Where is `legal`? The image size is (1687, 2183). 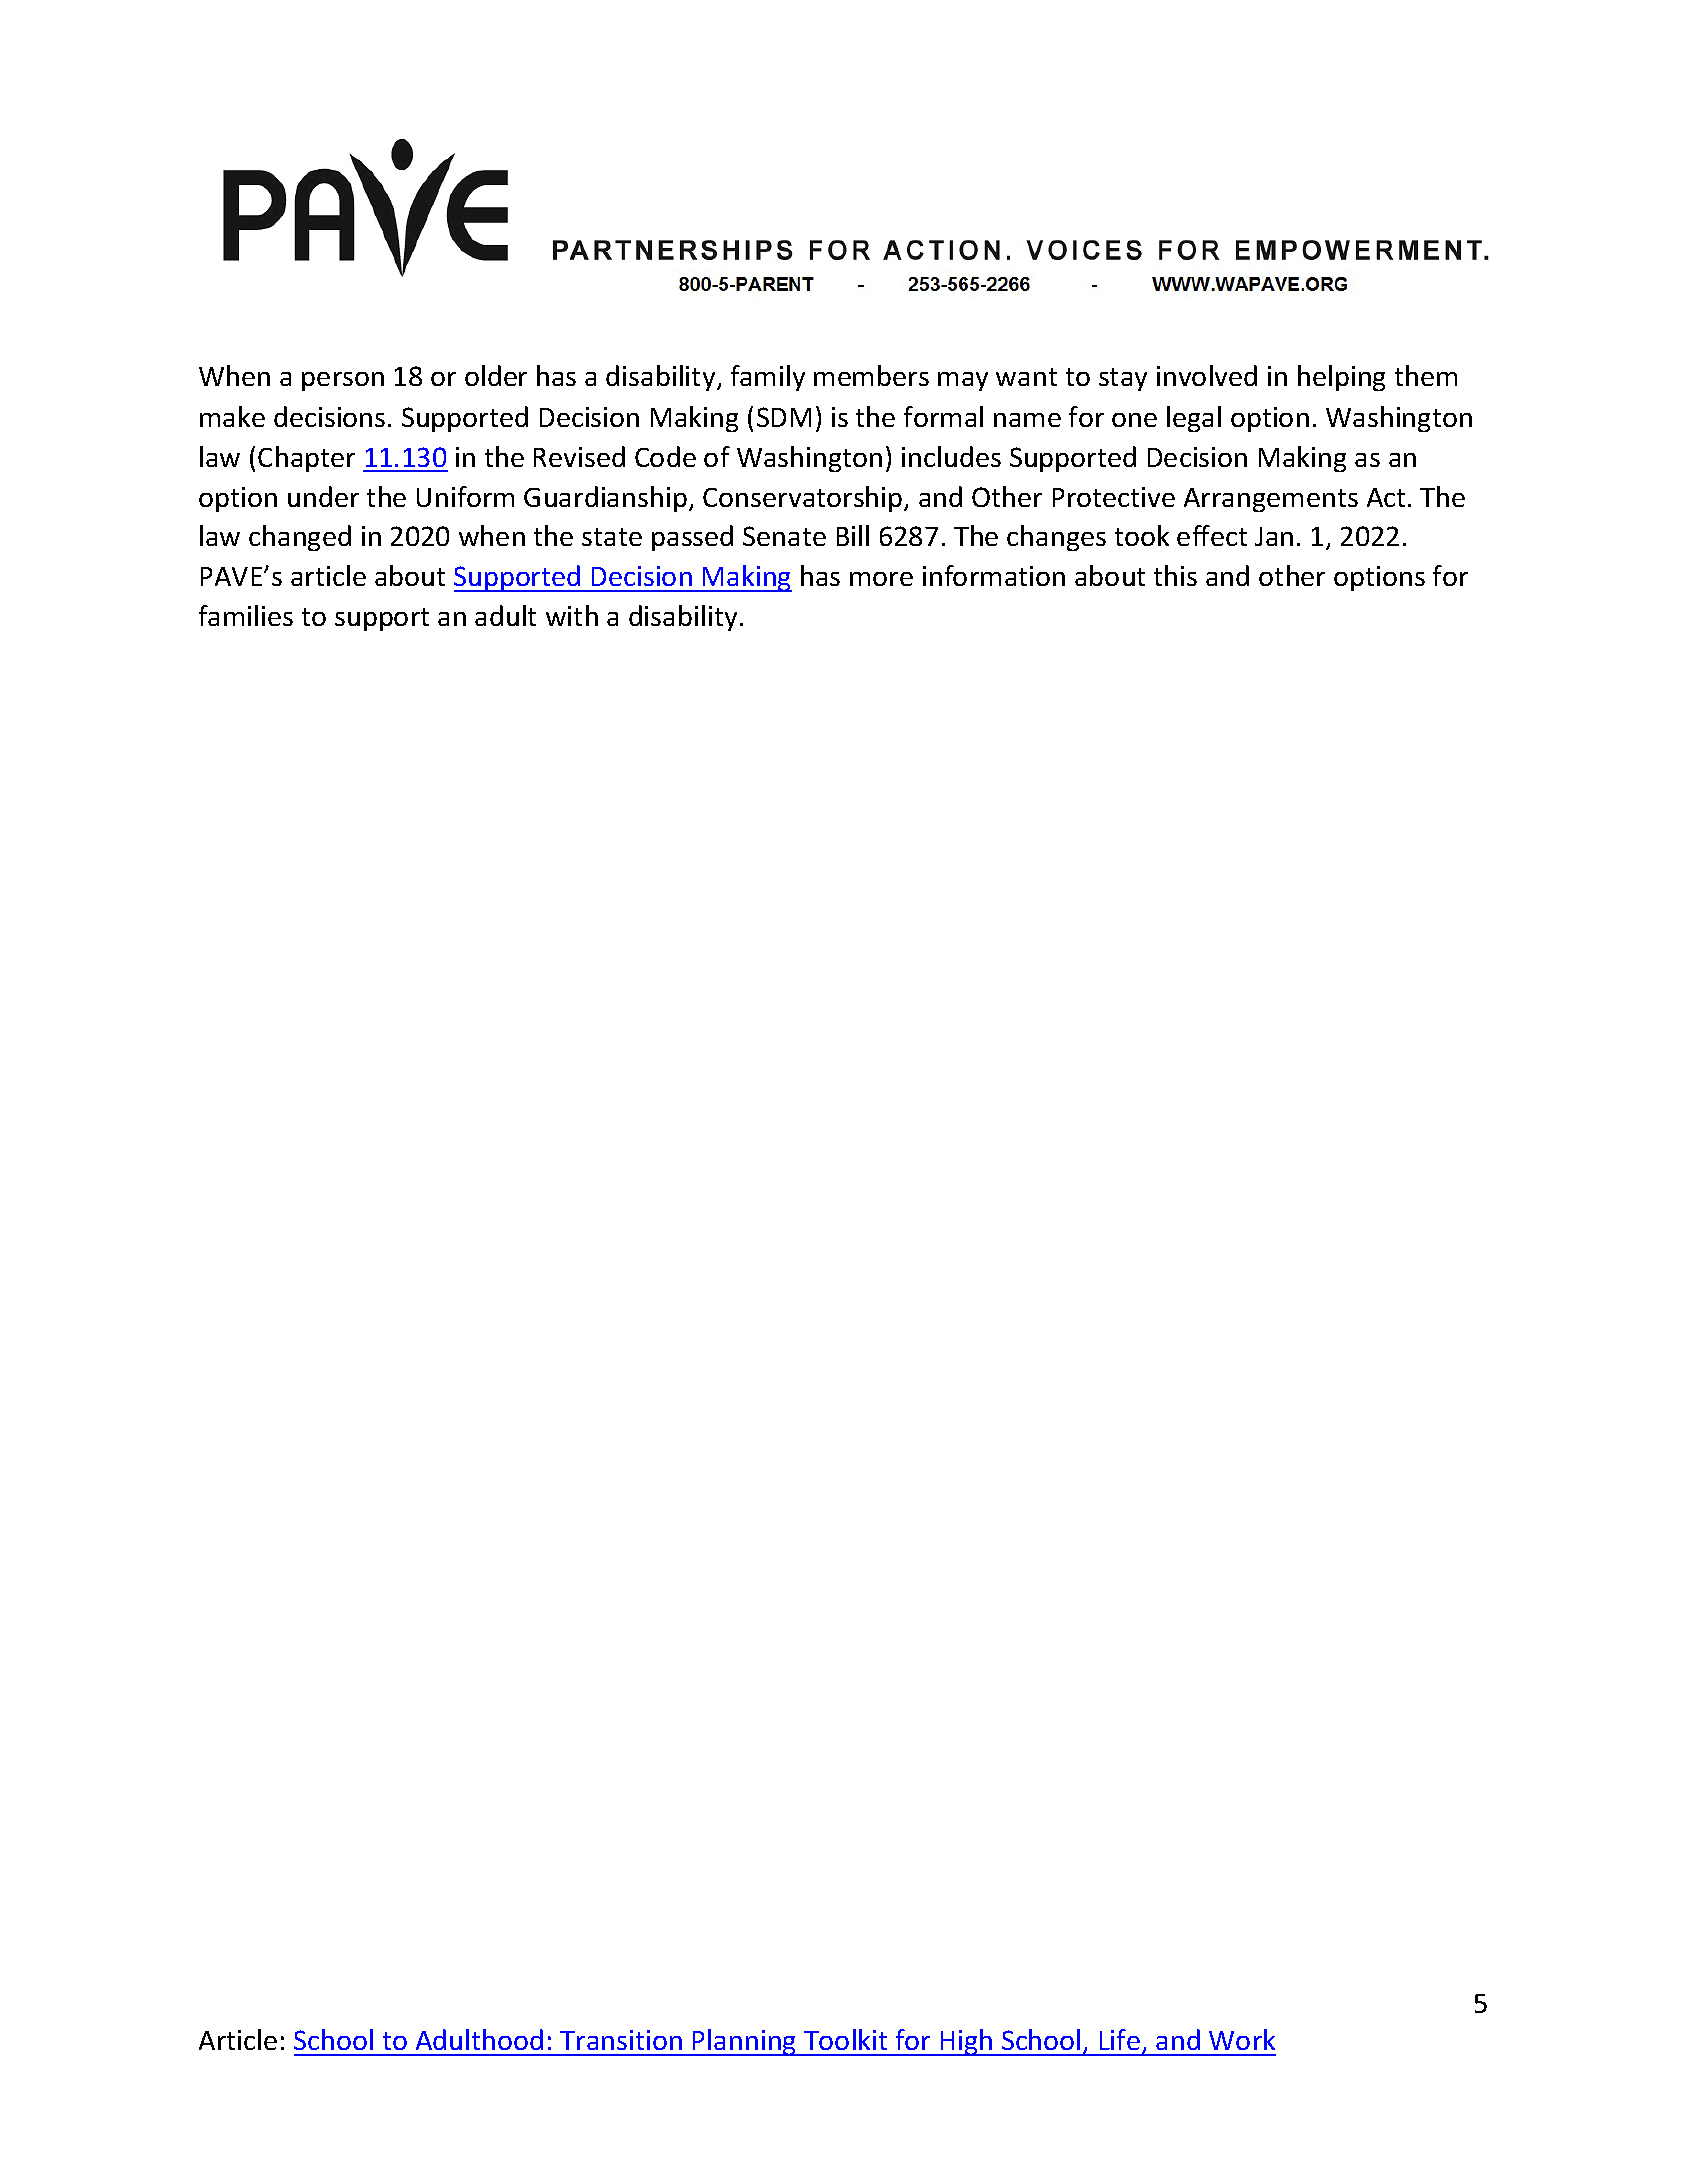 legal is located at coordinates (1194, 419).
